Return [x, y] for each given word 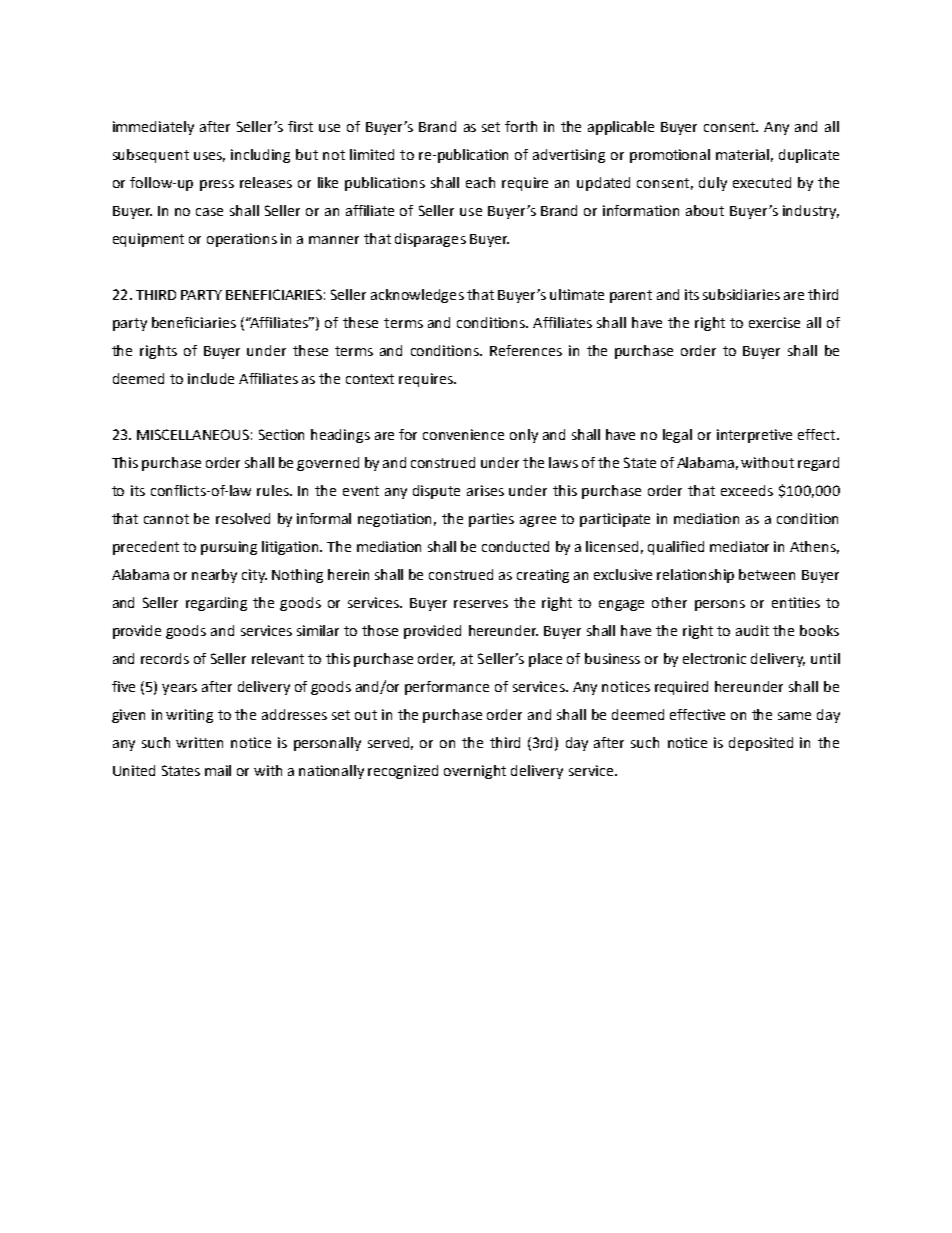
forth [521, 126]
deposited [761, 744]
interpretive [754, 436]
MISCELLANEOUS [193, 434]
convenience [463, 434]
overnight [475, 772]
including [260, 156]
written [199, 742]
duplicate [809, 156]
